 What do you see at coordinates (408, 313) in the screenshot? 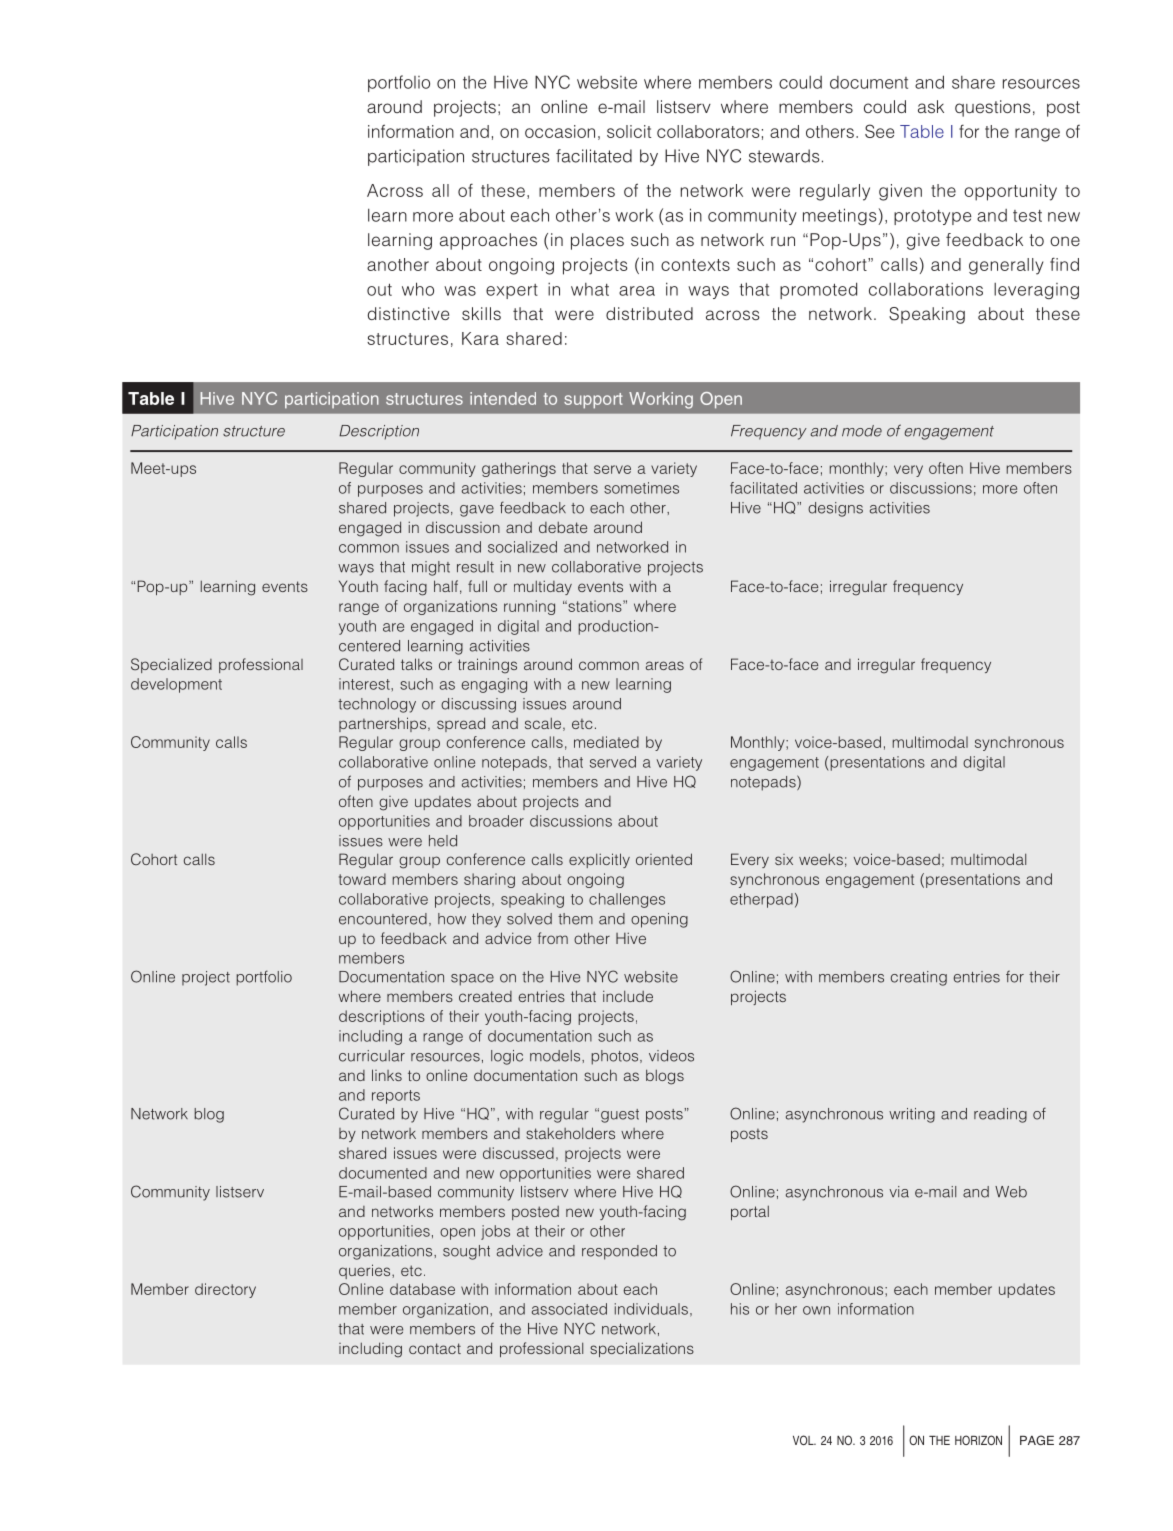
I see `distinctive` at bounding box center [408, 313].
